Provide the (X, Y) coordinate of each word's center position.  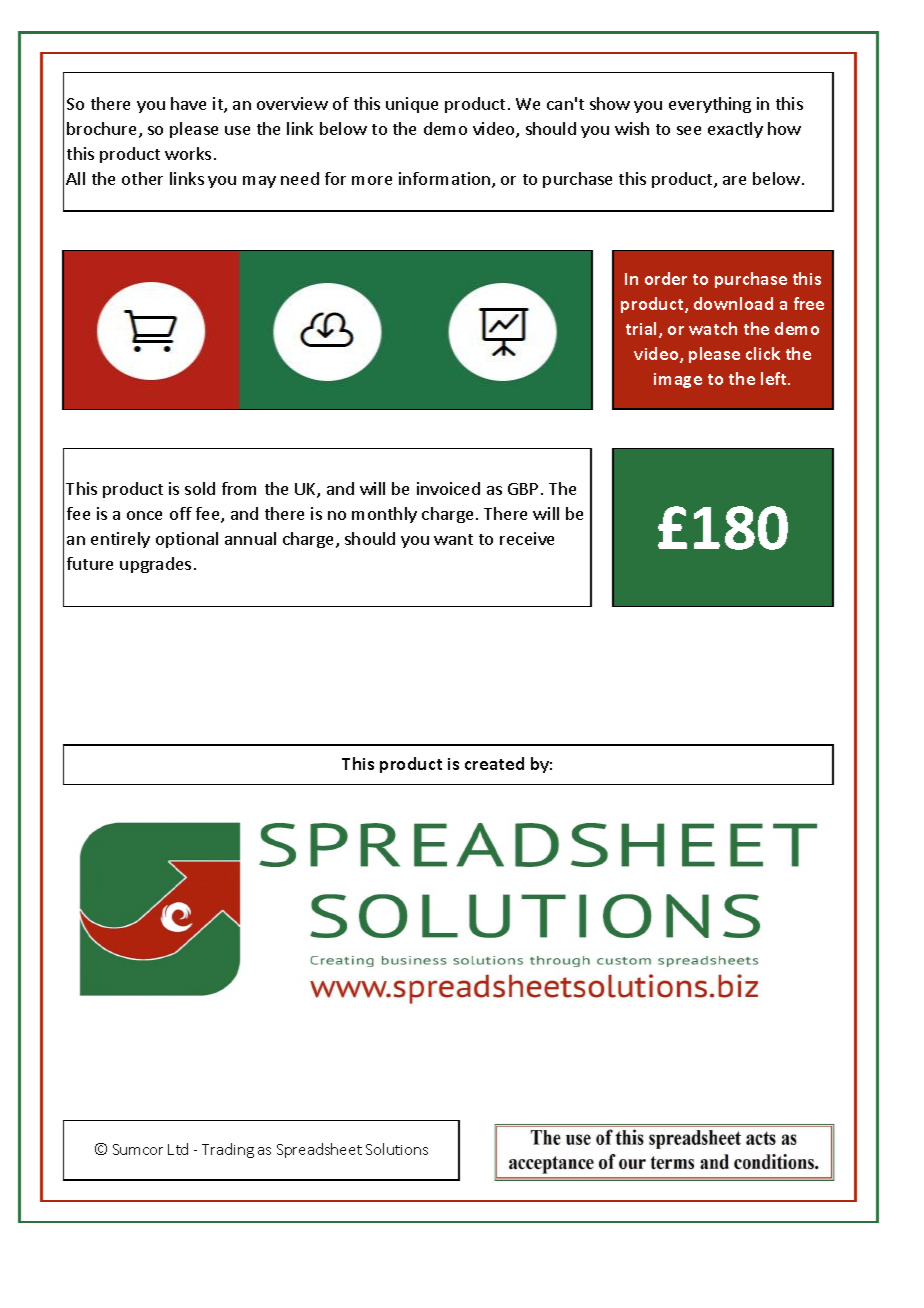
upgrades (155, 565)
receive (527, 538)
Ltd (178, 1149)
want (453, 539)
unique (412, 105)
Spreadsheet (319, 1150)
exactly (735, 130)
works (188, 153)
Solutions (397, 1149)
